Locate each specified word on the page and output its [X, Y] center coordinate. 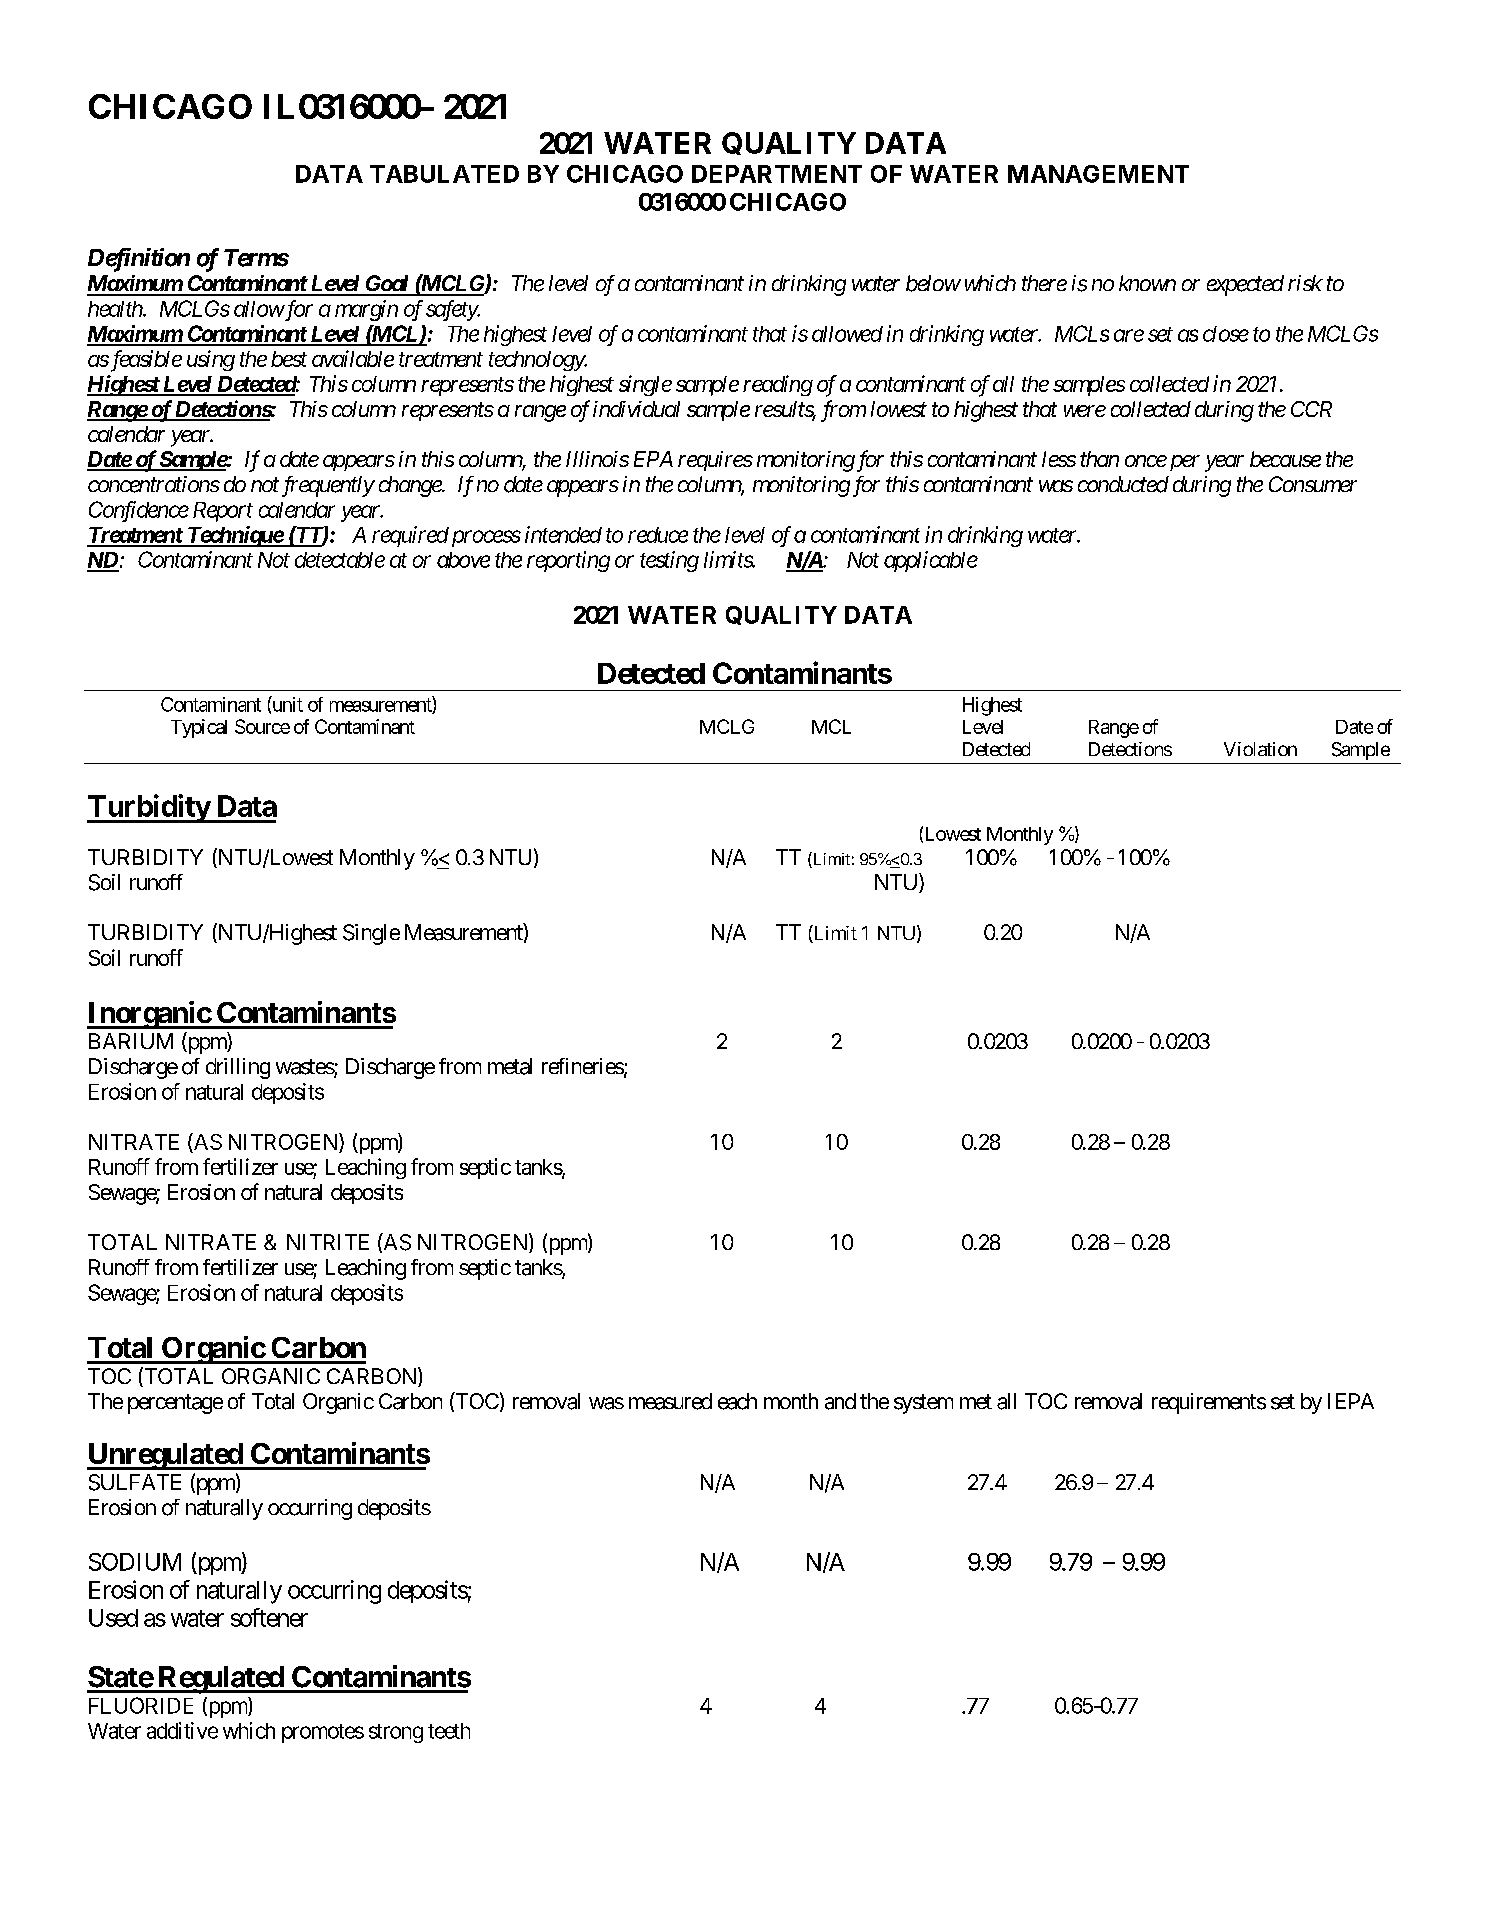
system [923, 1404]
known [1147, 283]
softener [269, 1617]
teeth [449, 1731]
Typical [199, 728]
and [840, 1401]
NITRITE [328, 1242]
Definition [139, 260]
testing [669, 561]
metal [510, 1066]
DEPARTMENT [777, 174]
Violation [1260, 749]
